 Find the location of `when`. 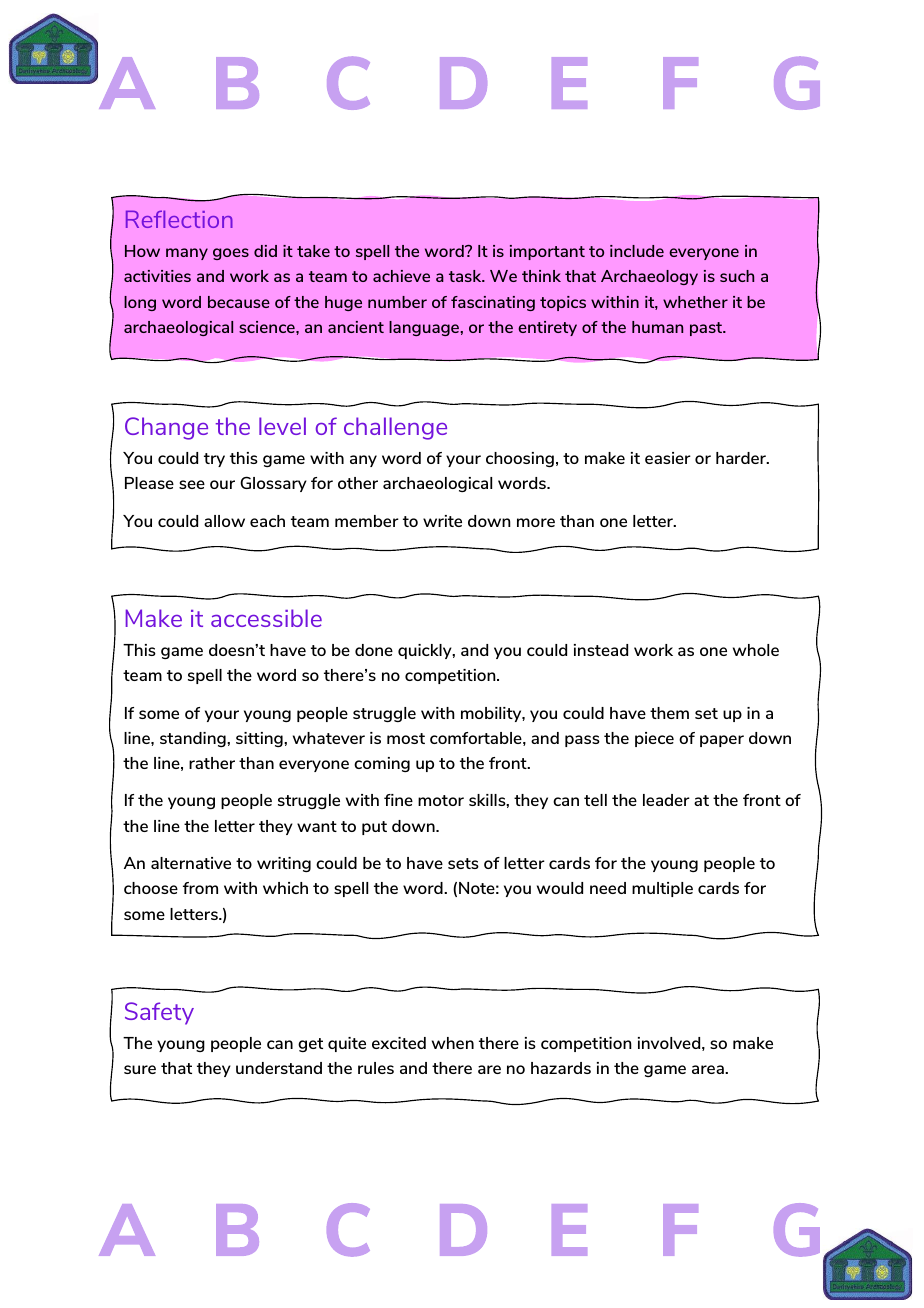

when is located at coordinates (453, 1043).
